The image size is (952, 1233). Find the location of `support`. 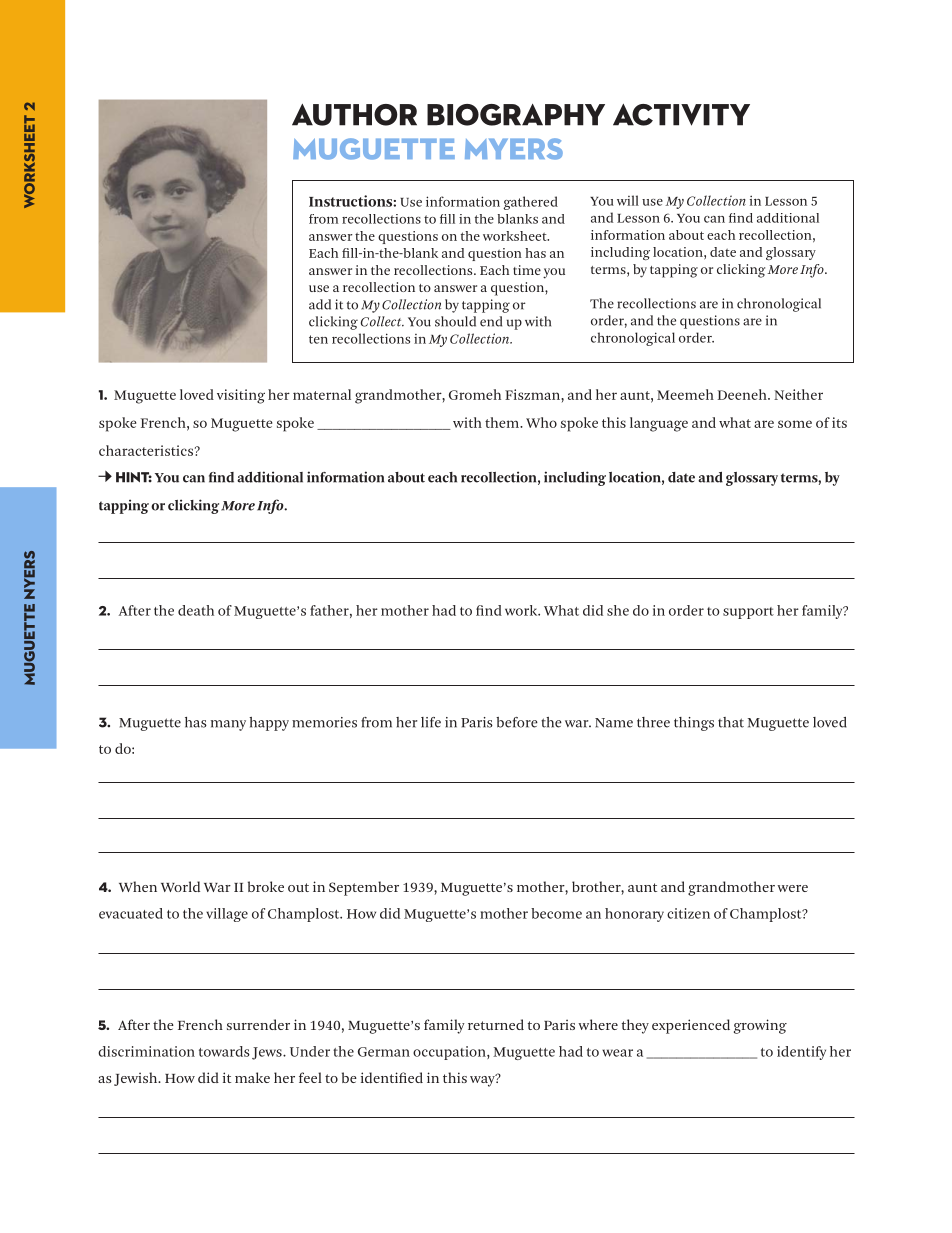

support is located at coordinates (748, 613).
